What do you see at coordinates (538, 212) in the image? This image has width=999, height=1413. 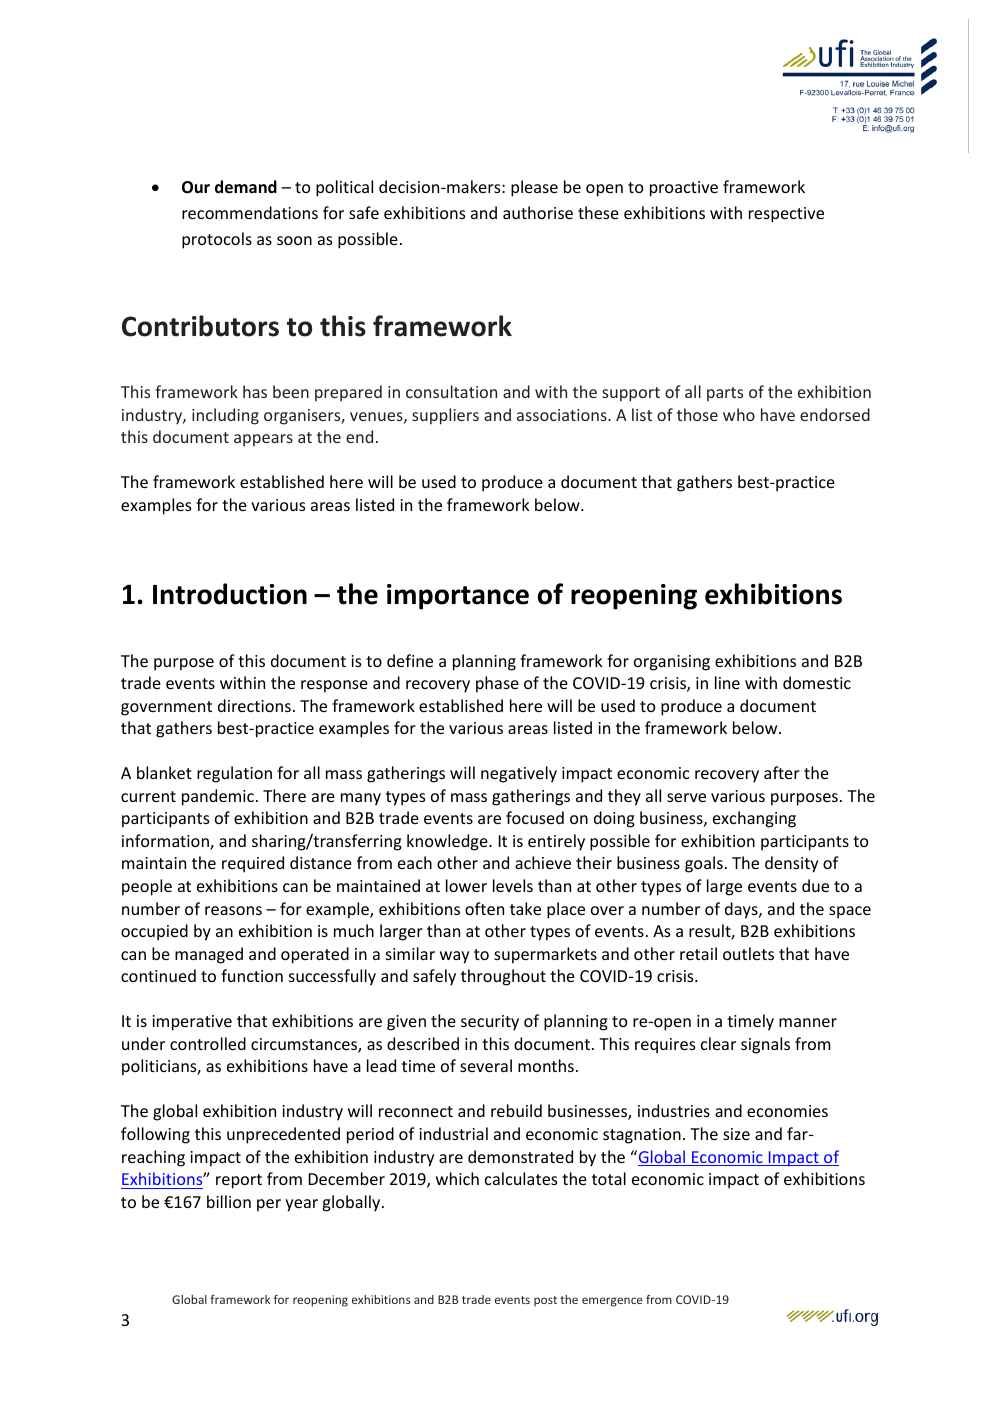 I see `authorise` at bounding box center [538, 212].
